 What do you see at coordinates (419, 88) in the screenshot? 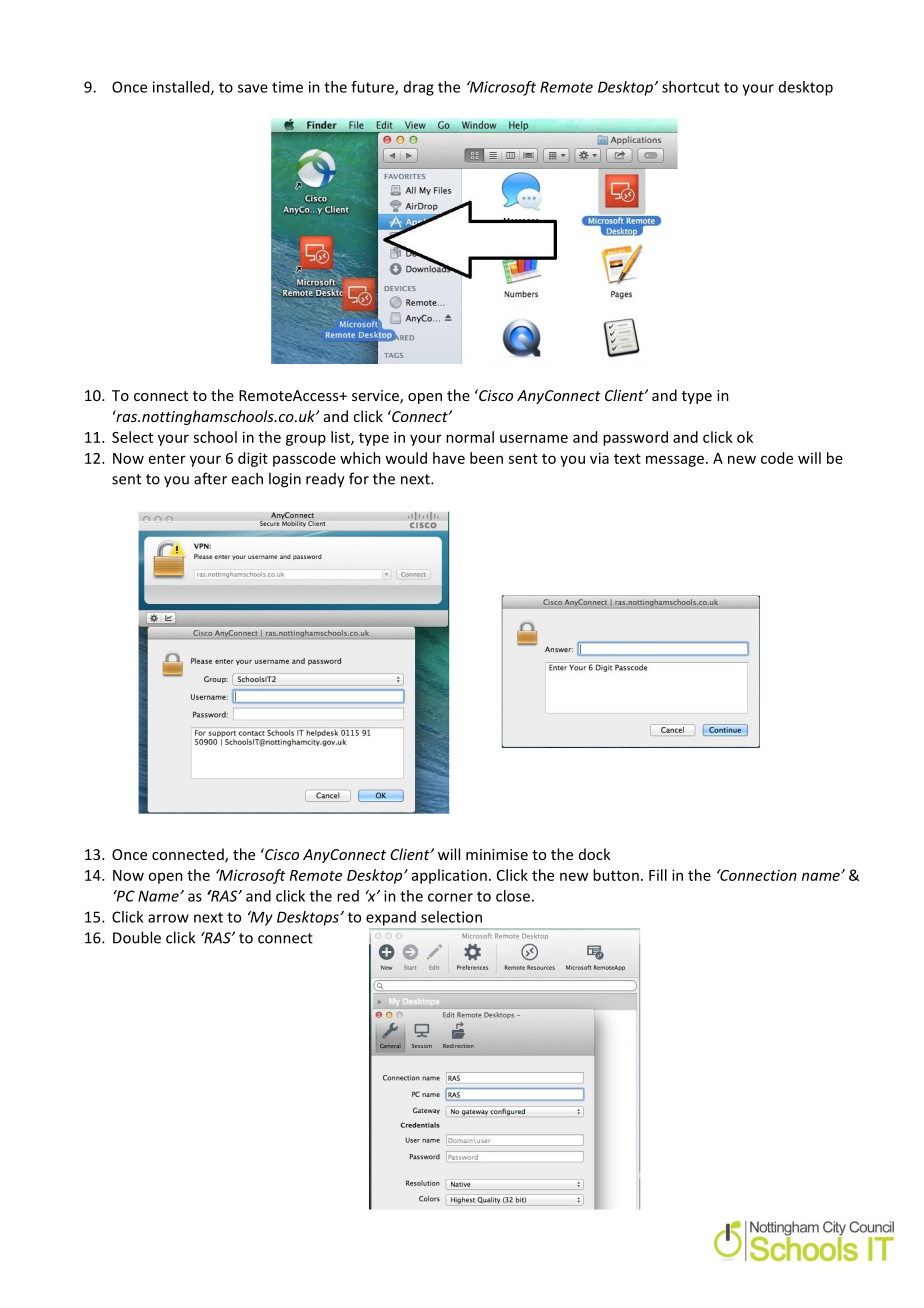
I see `drag` at bounding box center [419, 88].
